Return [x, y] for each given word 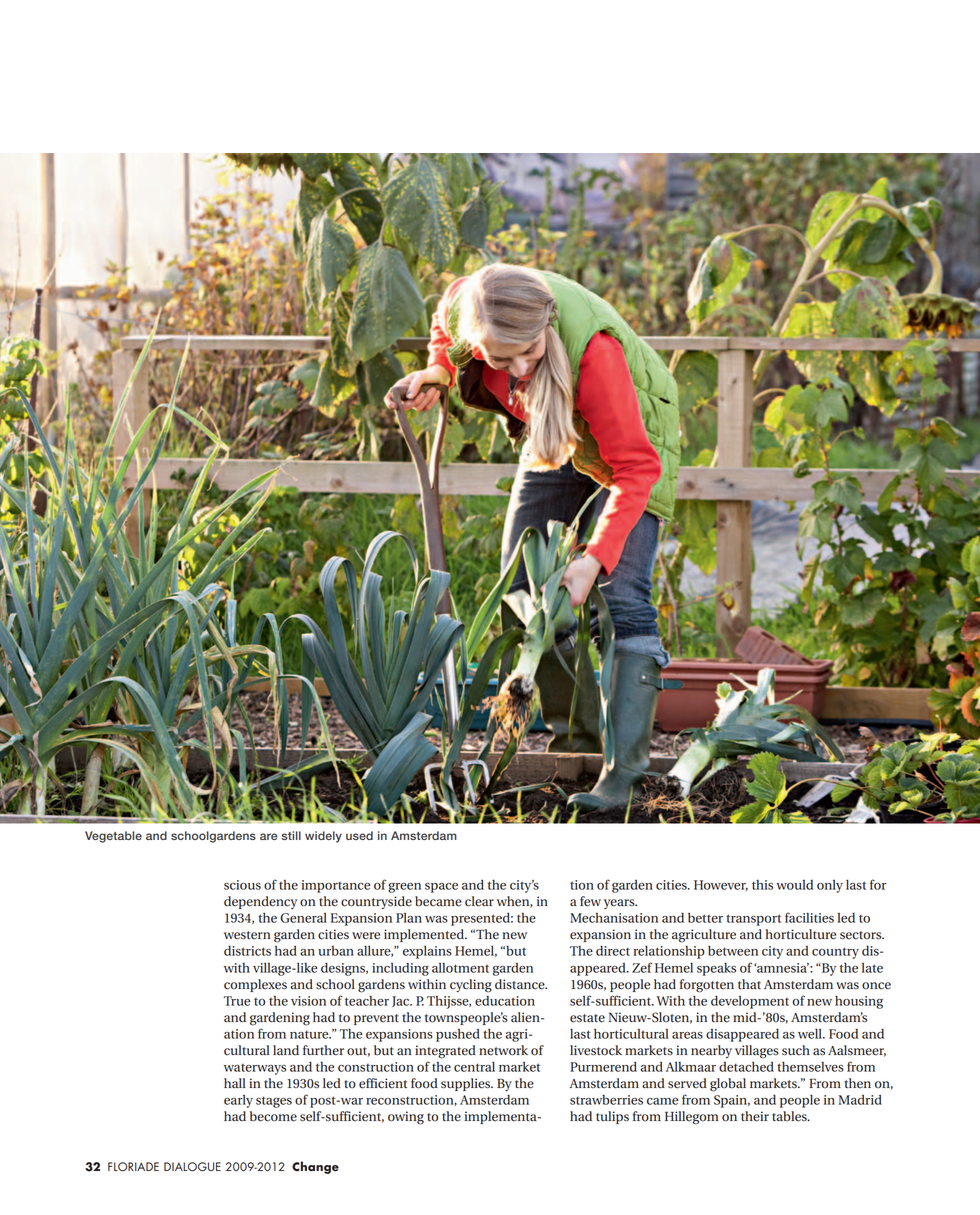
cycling [471, 986]
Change [315, 1167]
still [291, 835]
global [728, 1085]
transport [753, 920]
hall [235, 1083]
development [750, 1002]
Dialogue [192, 1167]
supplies [467, 1084]
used [359, 835]
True [237, 1001]
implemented [425, 935]
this [762, 884]
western [247, 935]
